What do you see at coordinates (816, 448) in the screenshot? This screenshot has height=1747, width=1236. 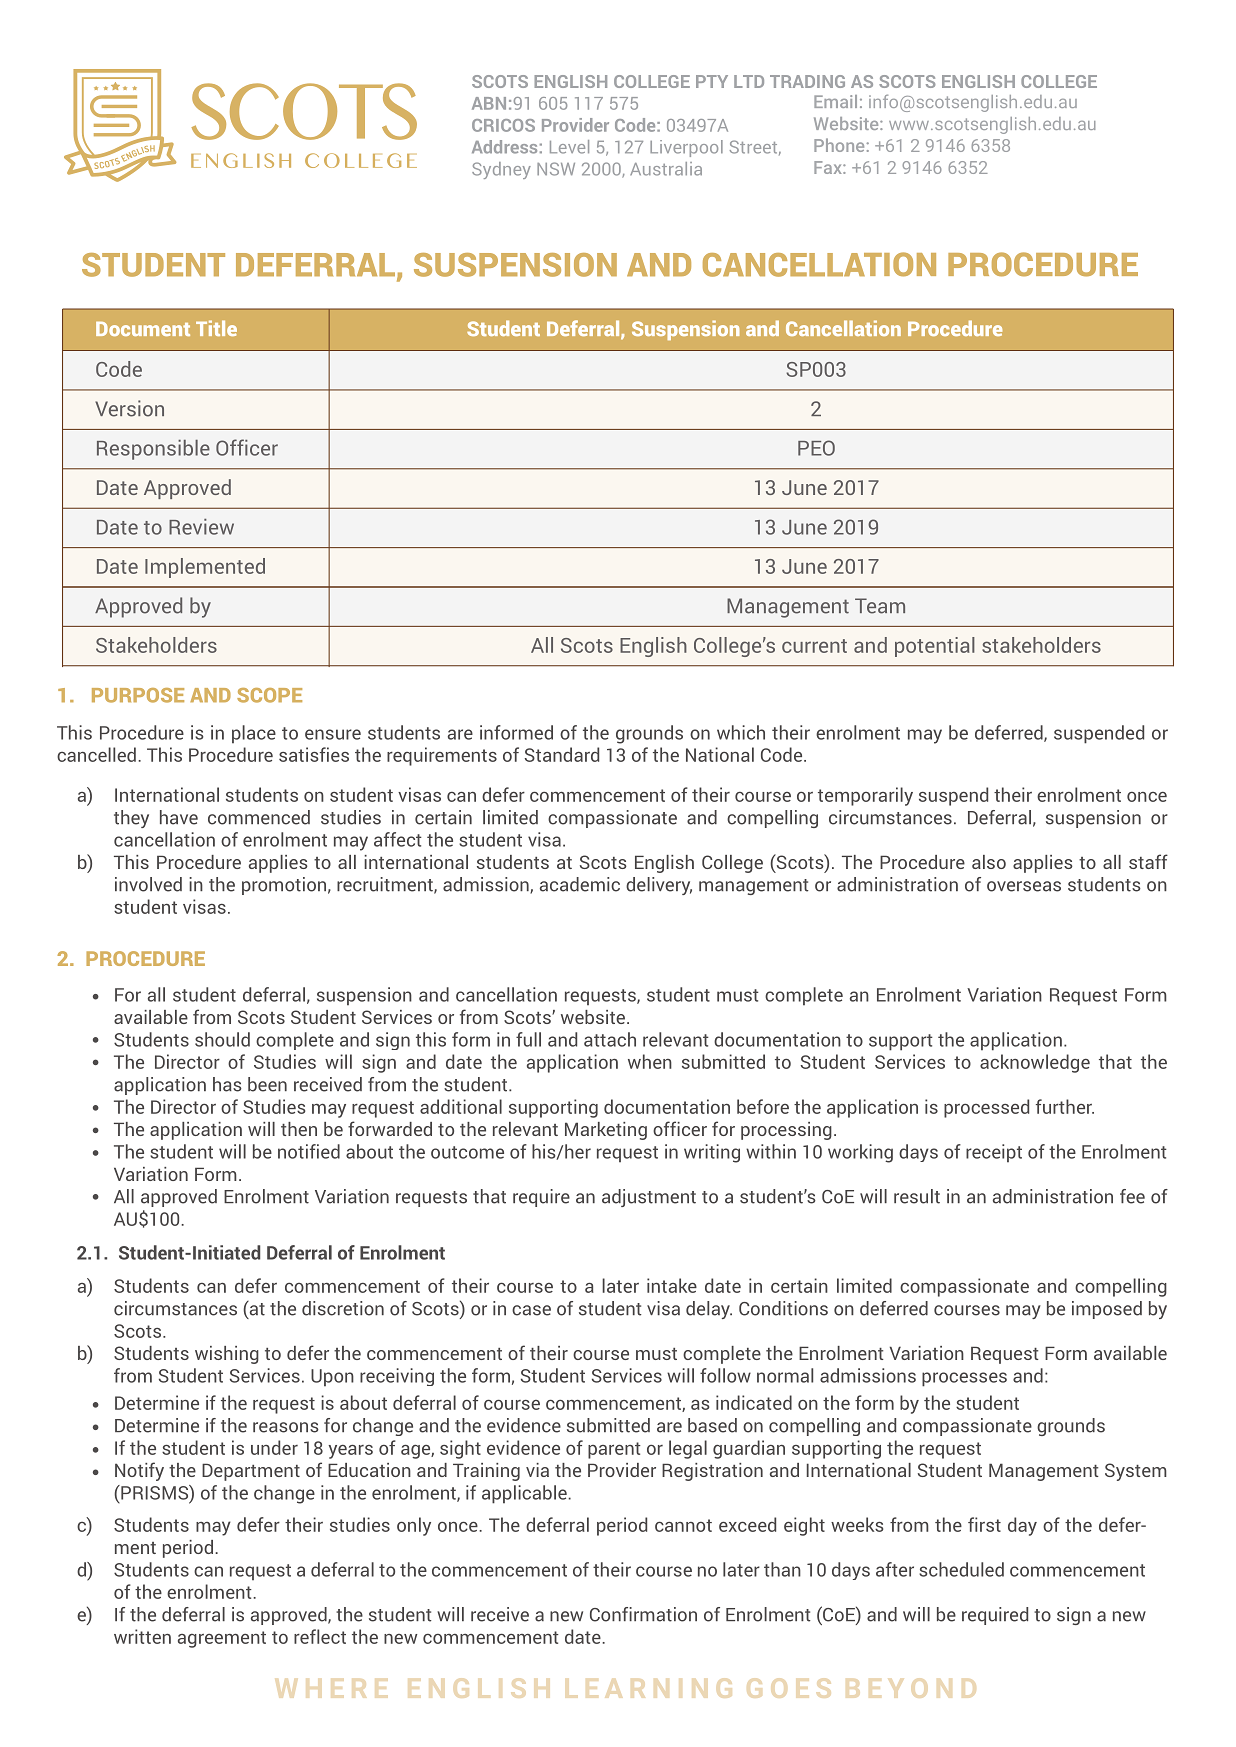 I see `PEO` at bounding box center [816, 448].
